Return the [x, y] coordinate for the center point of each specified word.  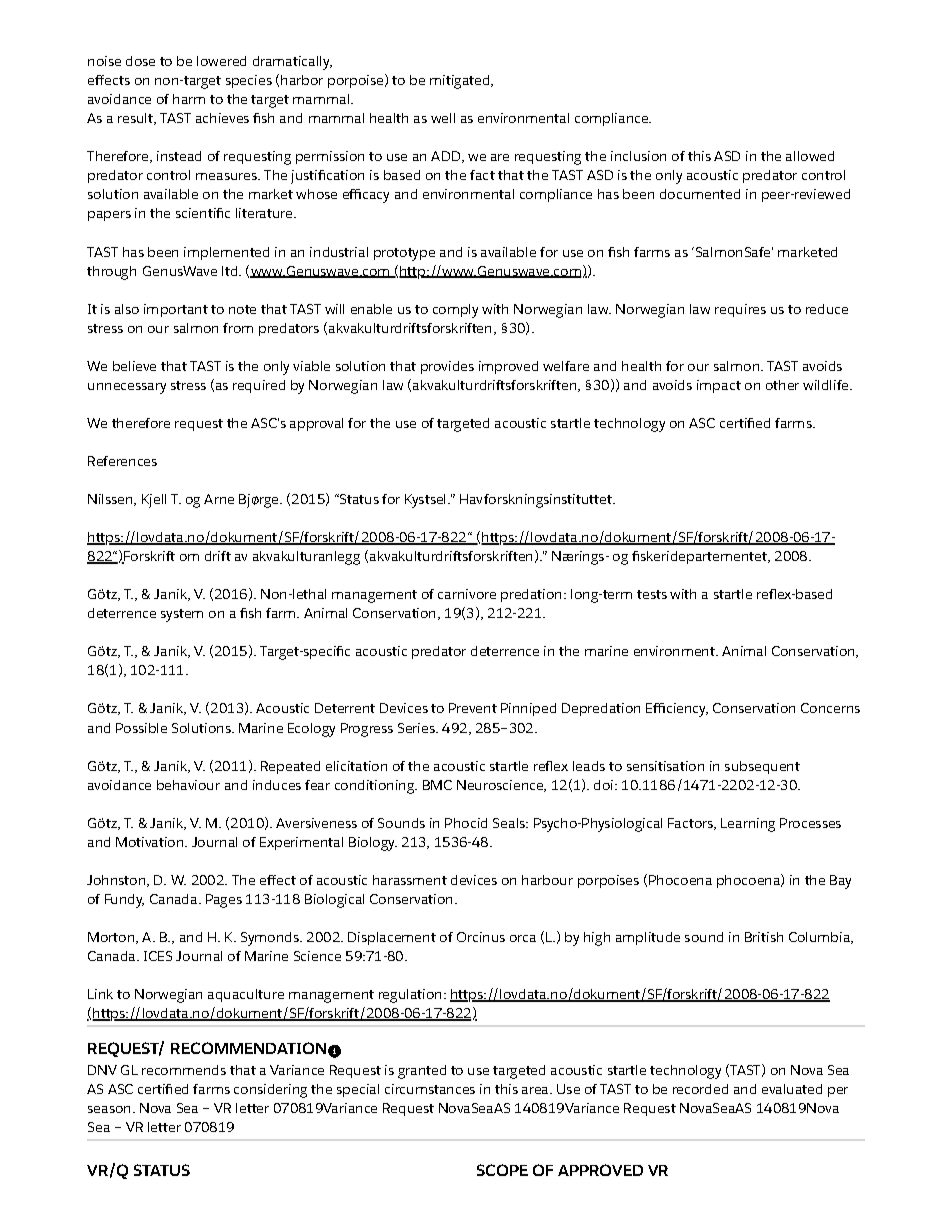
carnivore [467, 594]
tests [652, 594]
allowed [810, 156]
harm [189, 99]
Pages [224, 901]
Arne [219, 499]
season [109, 1109]
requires [740, 310]
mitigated [461, 82]
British [764, 937]
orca [523, 938]
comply [455, 311]
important [176, 310]
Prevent [473, 708]
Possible [141, 728]
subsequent [762, 767]
